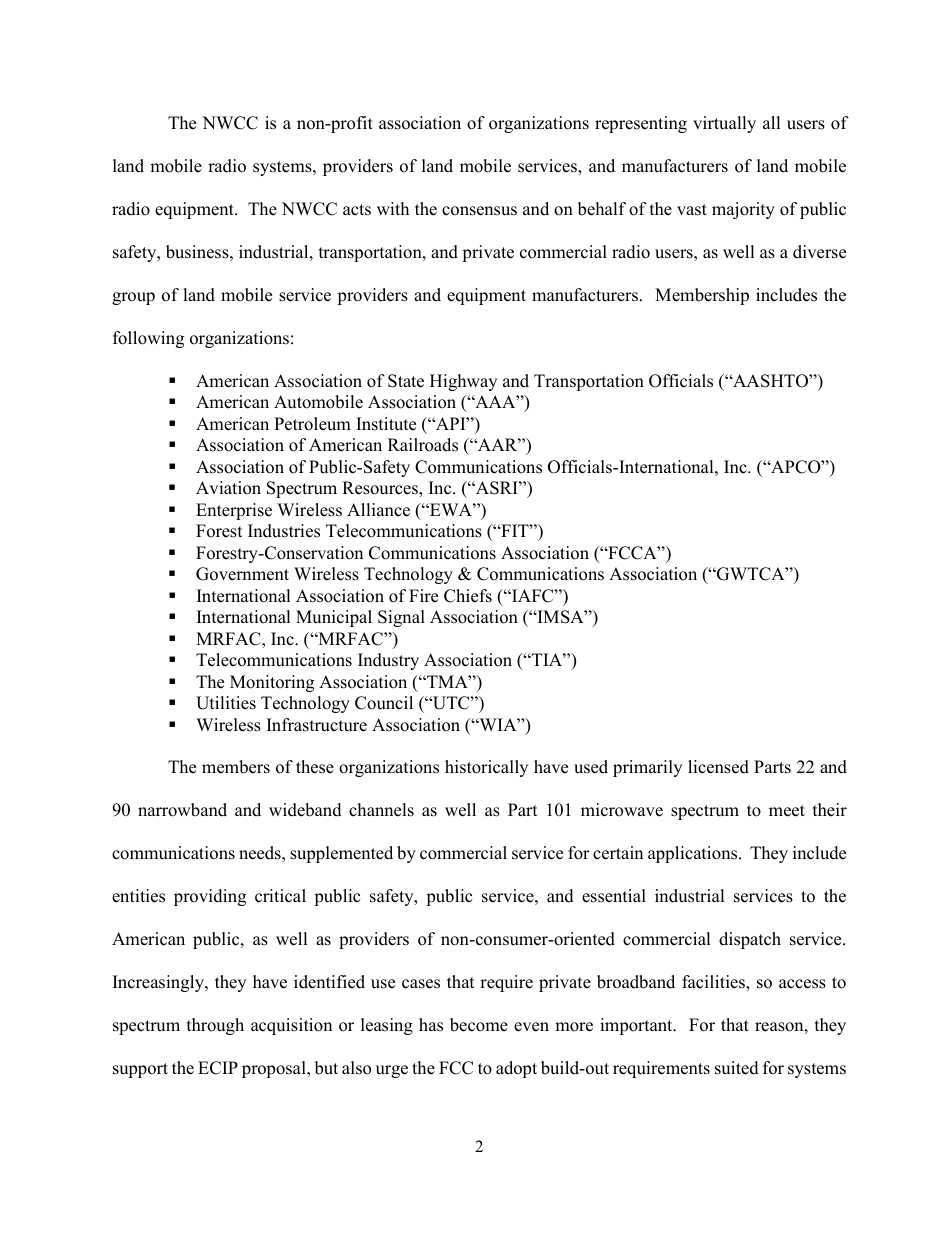  I want to click on following, so click(148, 339).
